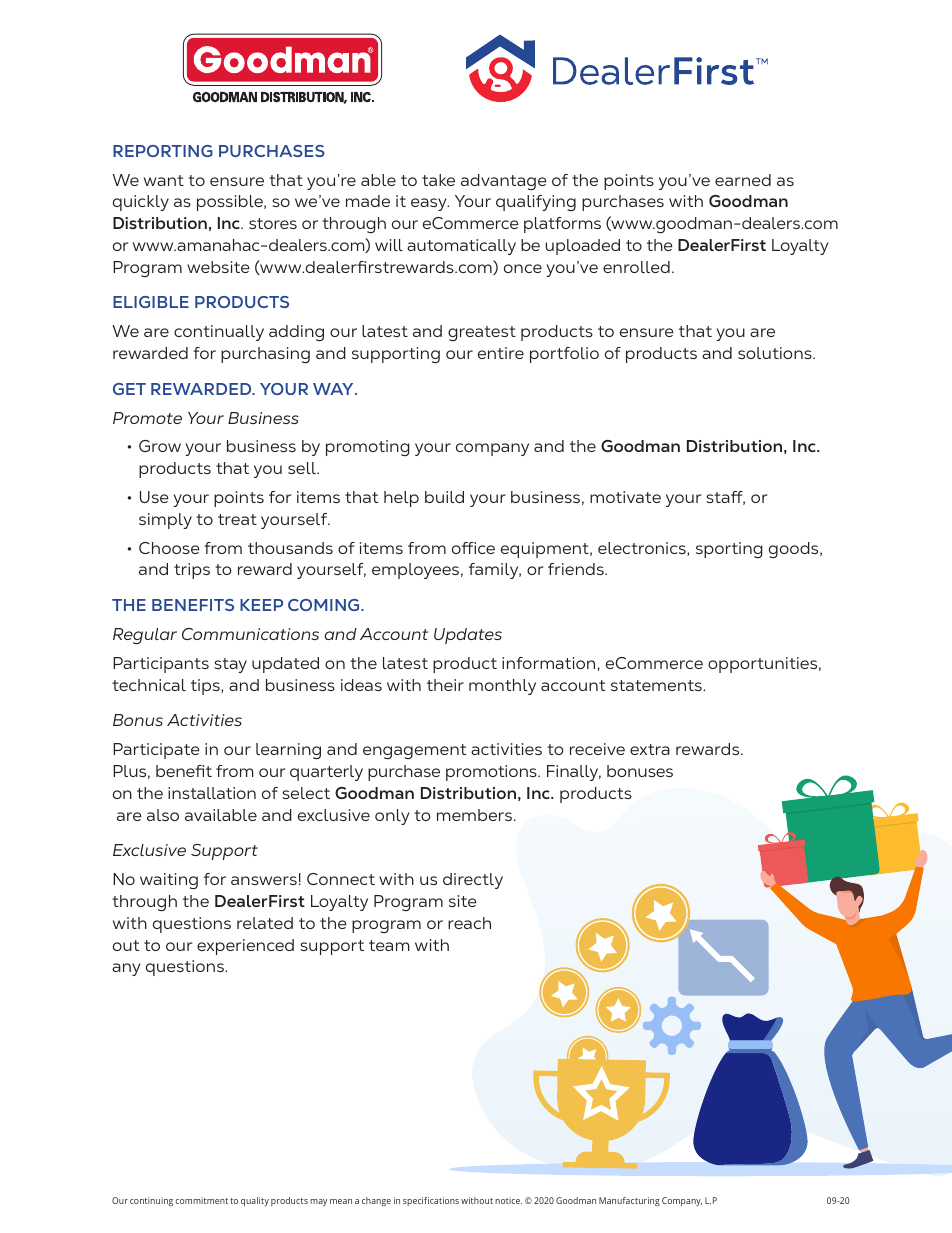 The image size is (952, 1233). I want to click on their, so click(445, 685).
